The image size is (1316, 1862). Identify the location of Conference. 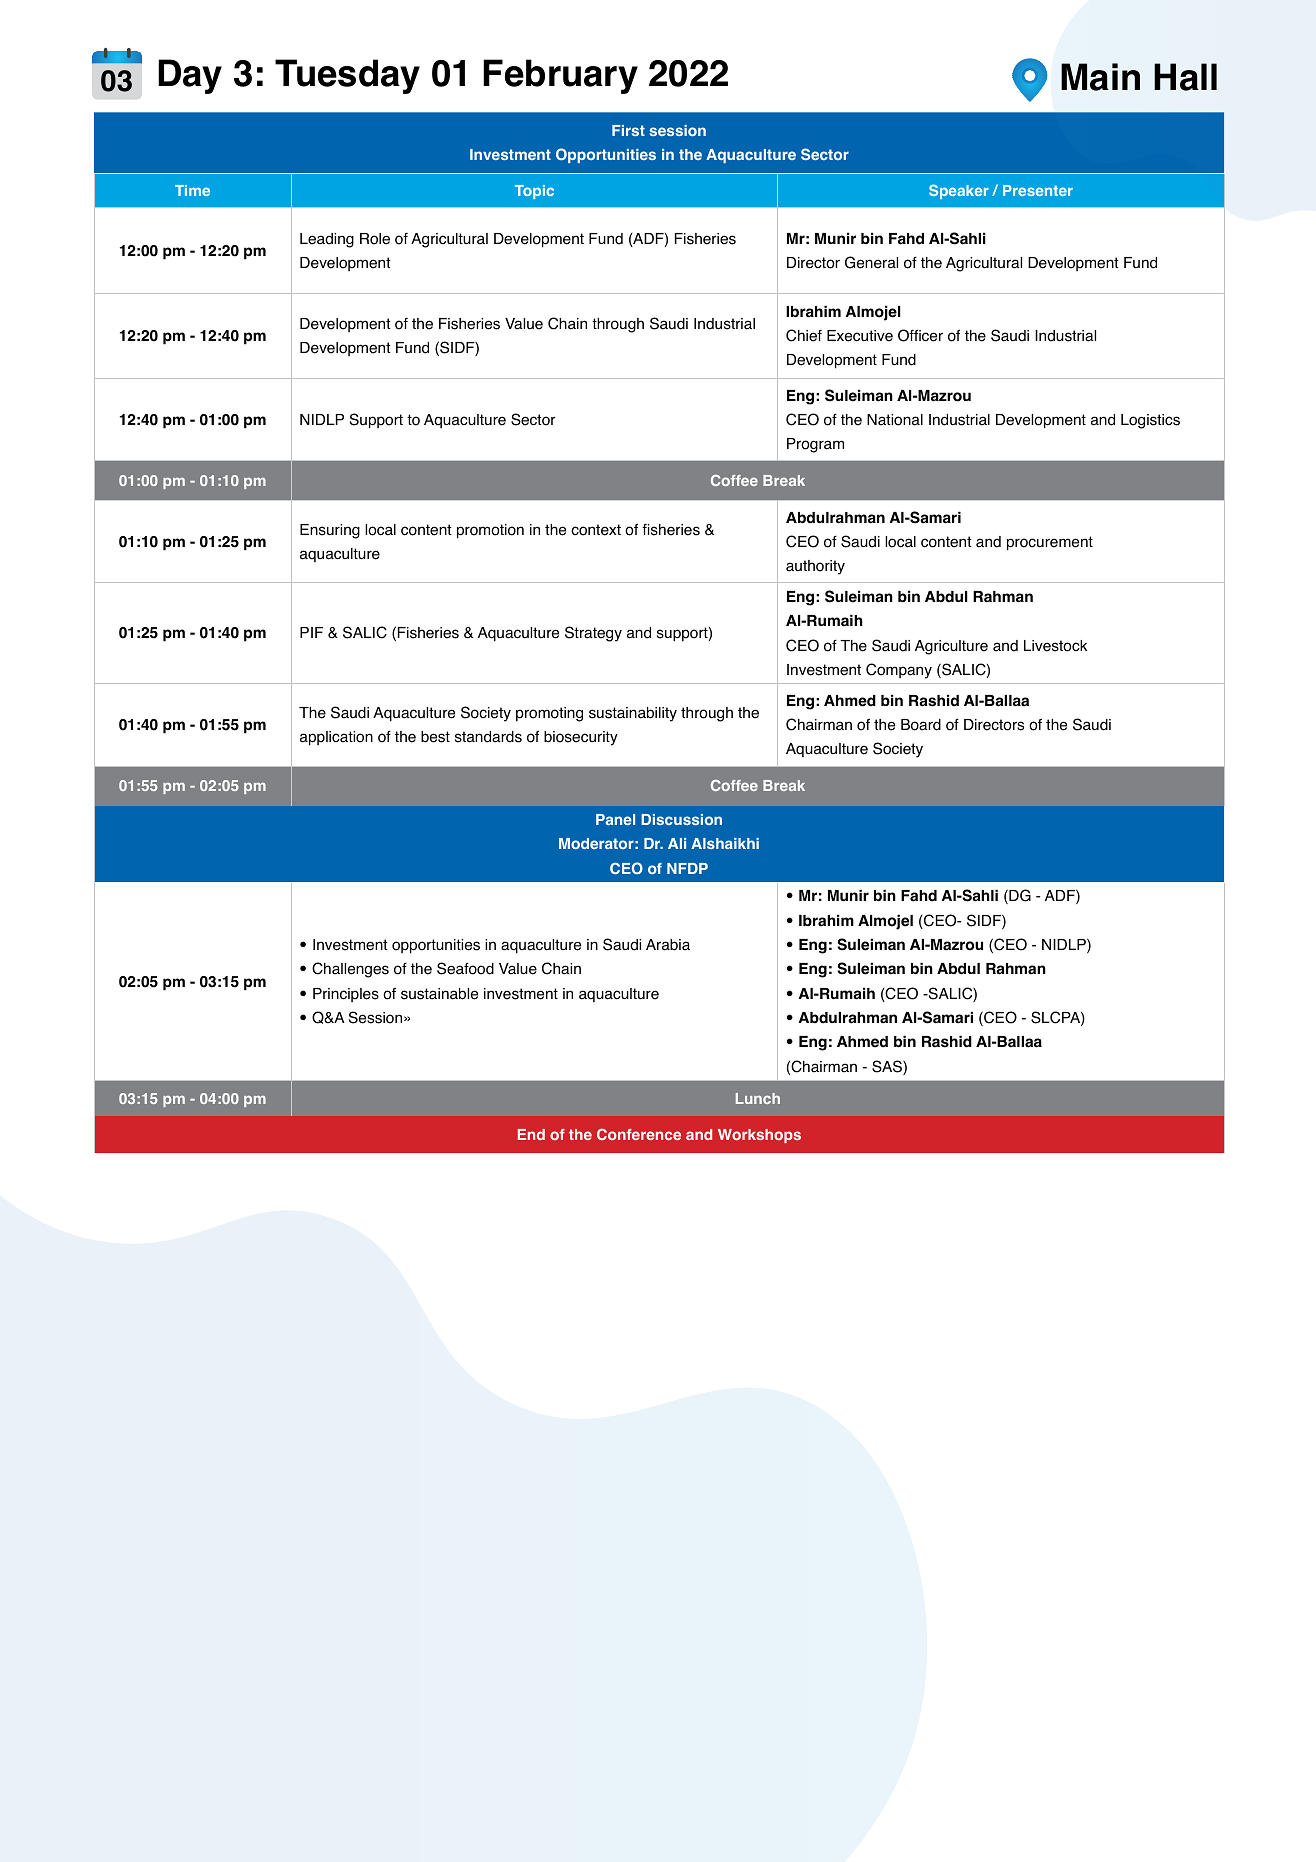
(639, 1134).
